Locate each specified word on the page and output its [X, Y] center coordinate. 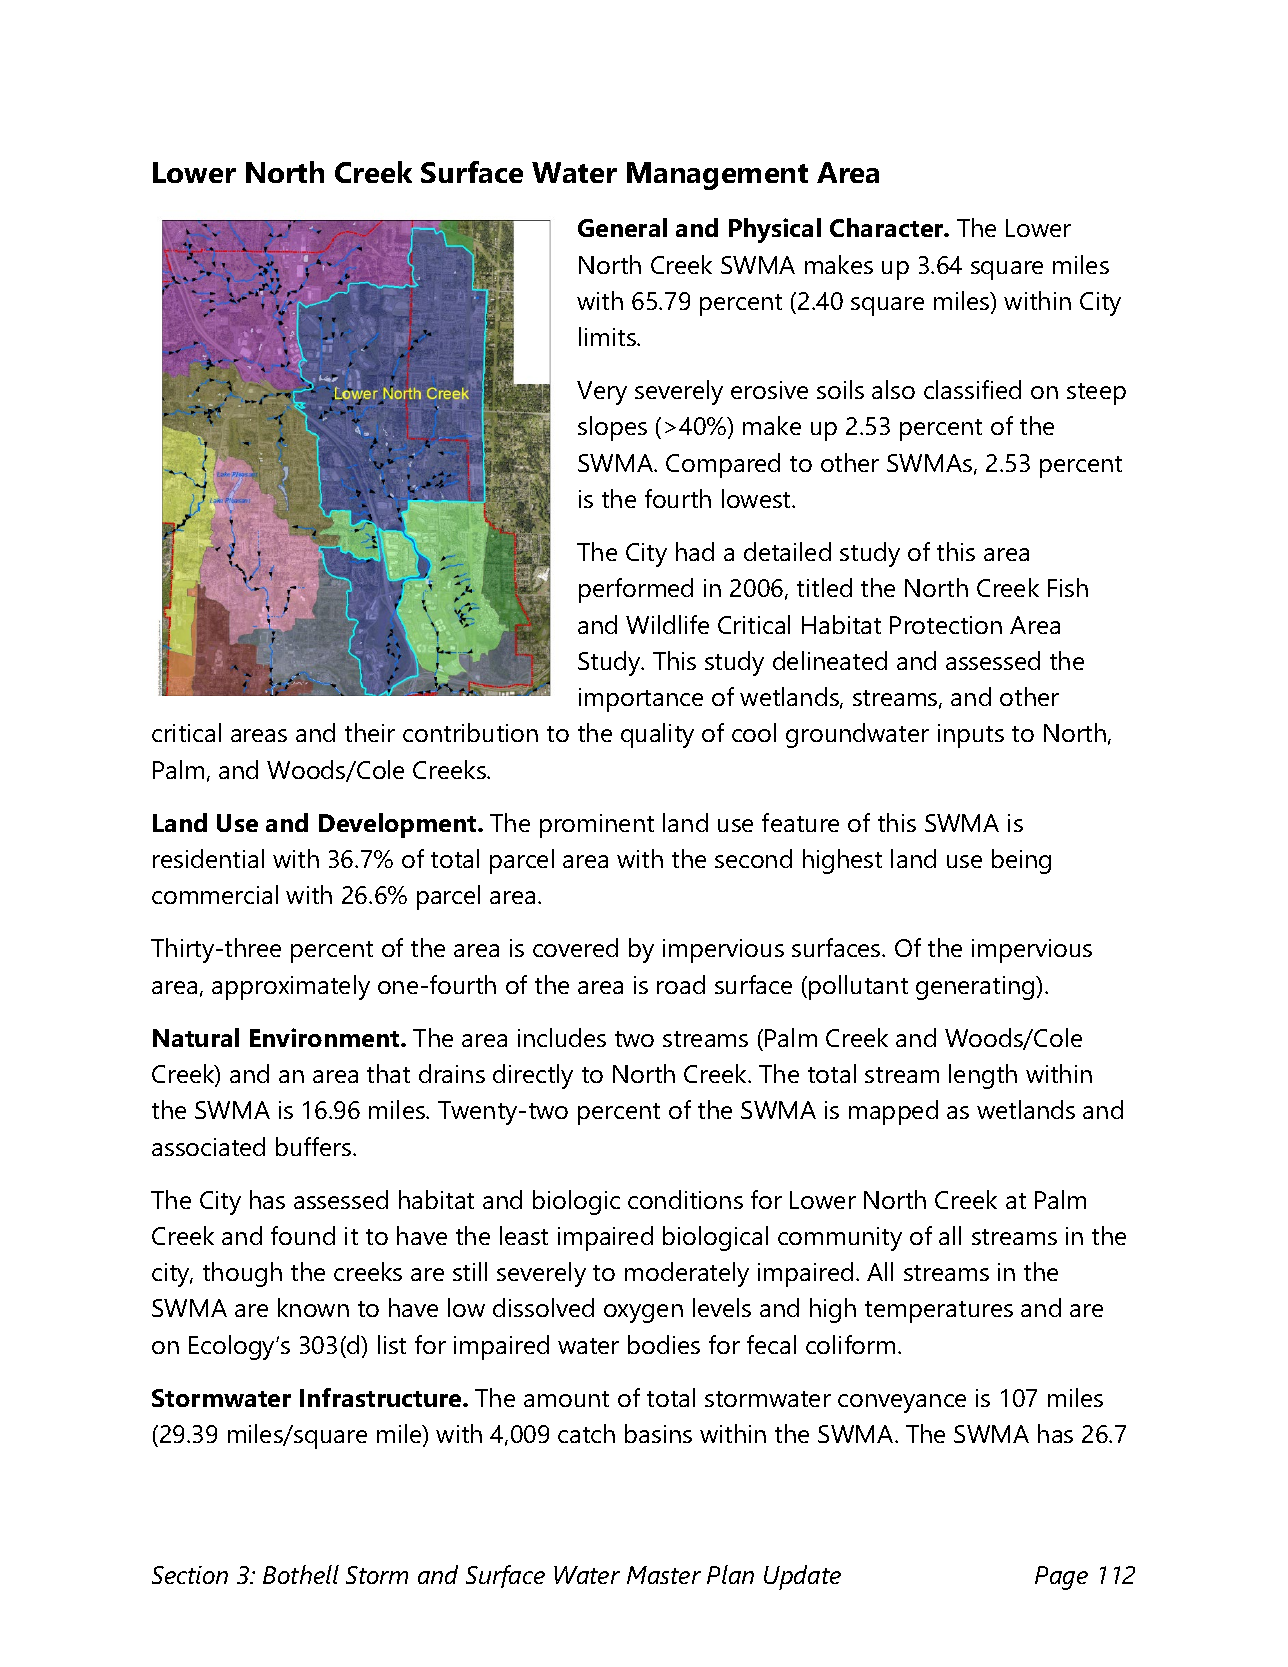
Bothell [301, 1574]
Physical [775, 230]
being [1021, 861]
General [622, 227]
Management [717, 176]
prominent [597, 826]
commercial [215, 894]
